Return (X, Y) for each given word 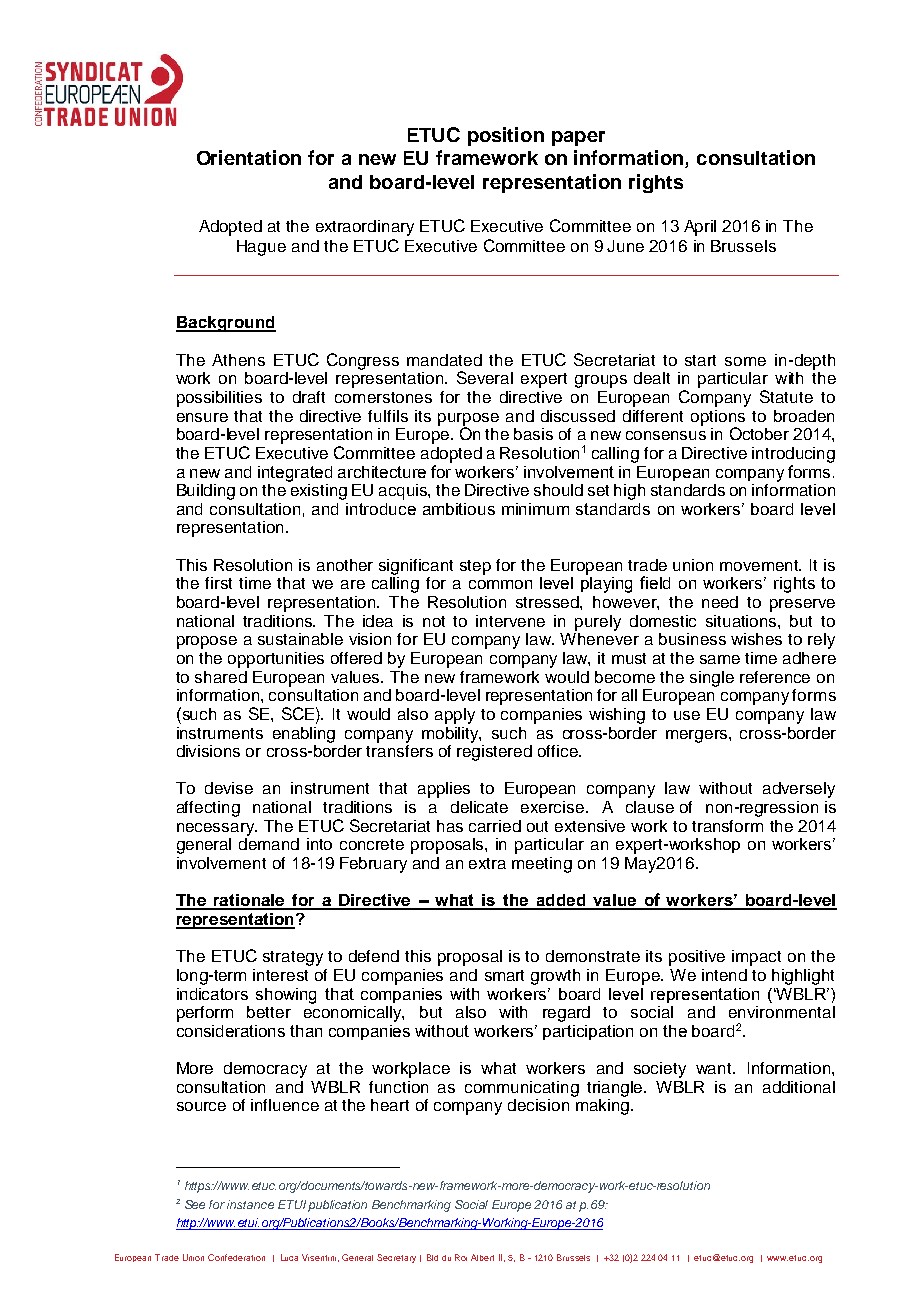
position (506, 136)
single (712, 679)
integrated (295, 474)
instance (250, 1204)
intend (724, 975)
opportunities (276, 660)
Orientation (249, 157)
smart (504, 975)
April (700, 228)
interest (280, 975)
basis (533, 434)
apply (455, 716)
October (759, 433)
